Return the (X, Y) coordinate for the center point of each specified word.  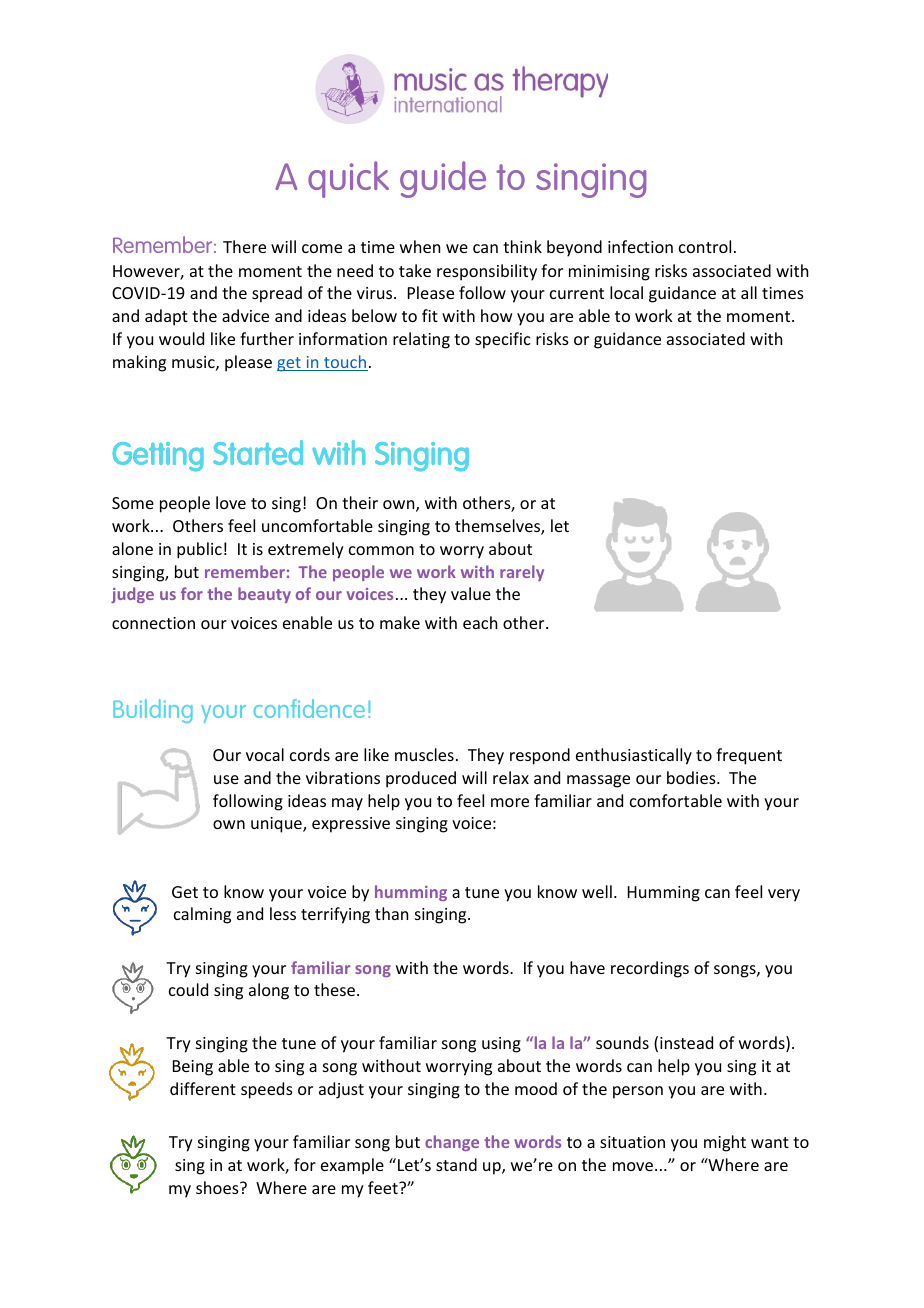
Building (153, 711)
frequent (749, 756)
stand (456, 1164)
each (480, 622)
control (705, 246)
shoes (218, 1187)
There (244, 246)
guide (443, 179)
